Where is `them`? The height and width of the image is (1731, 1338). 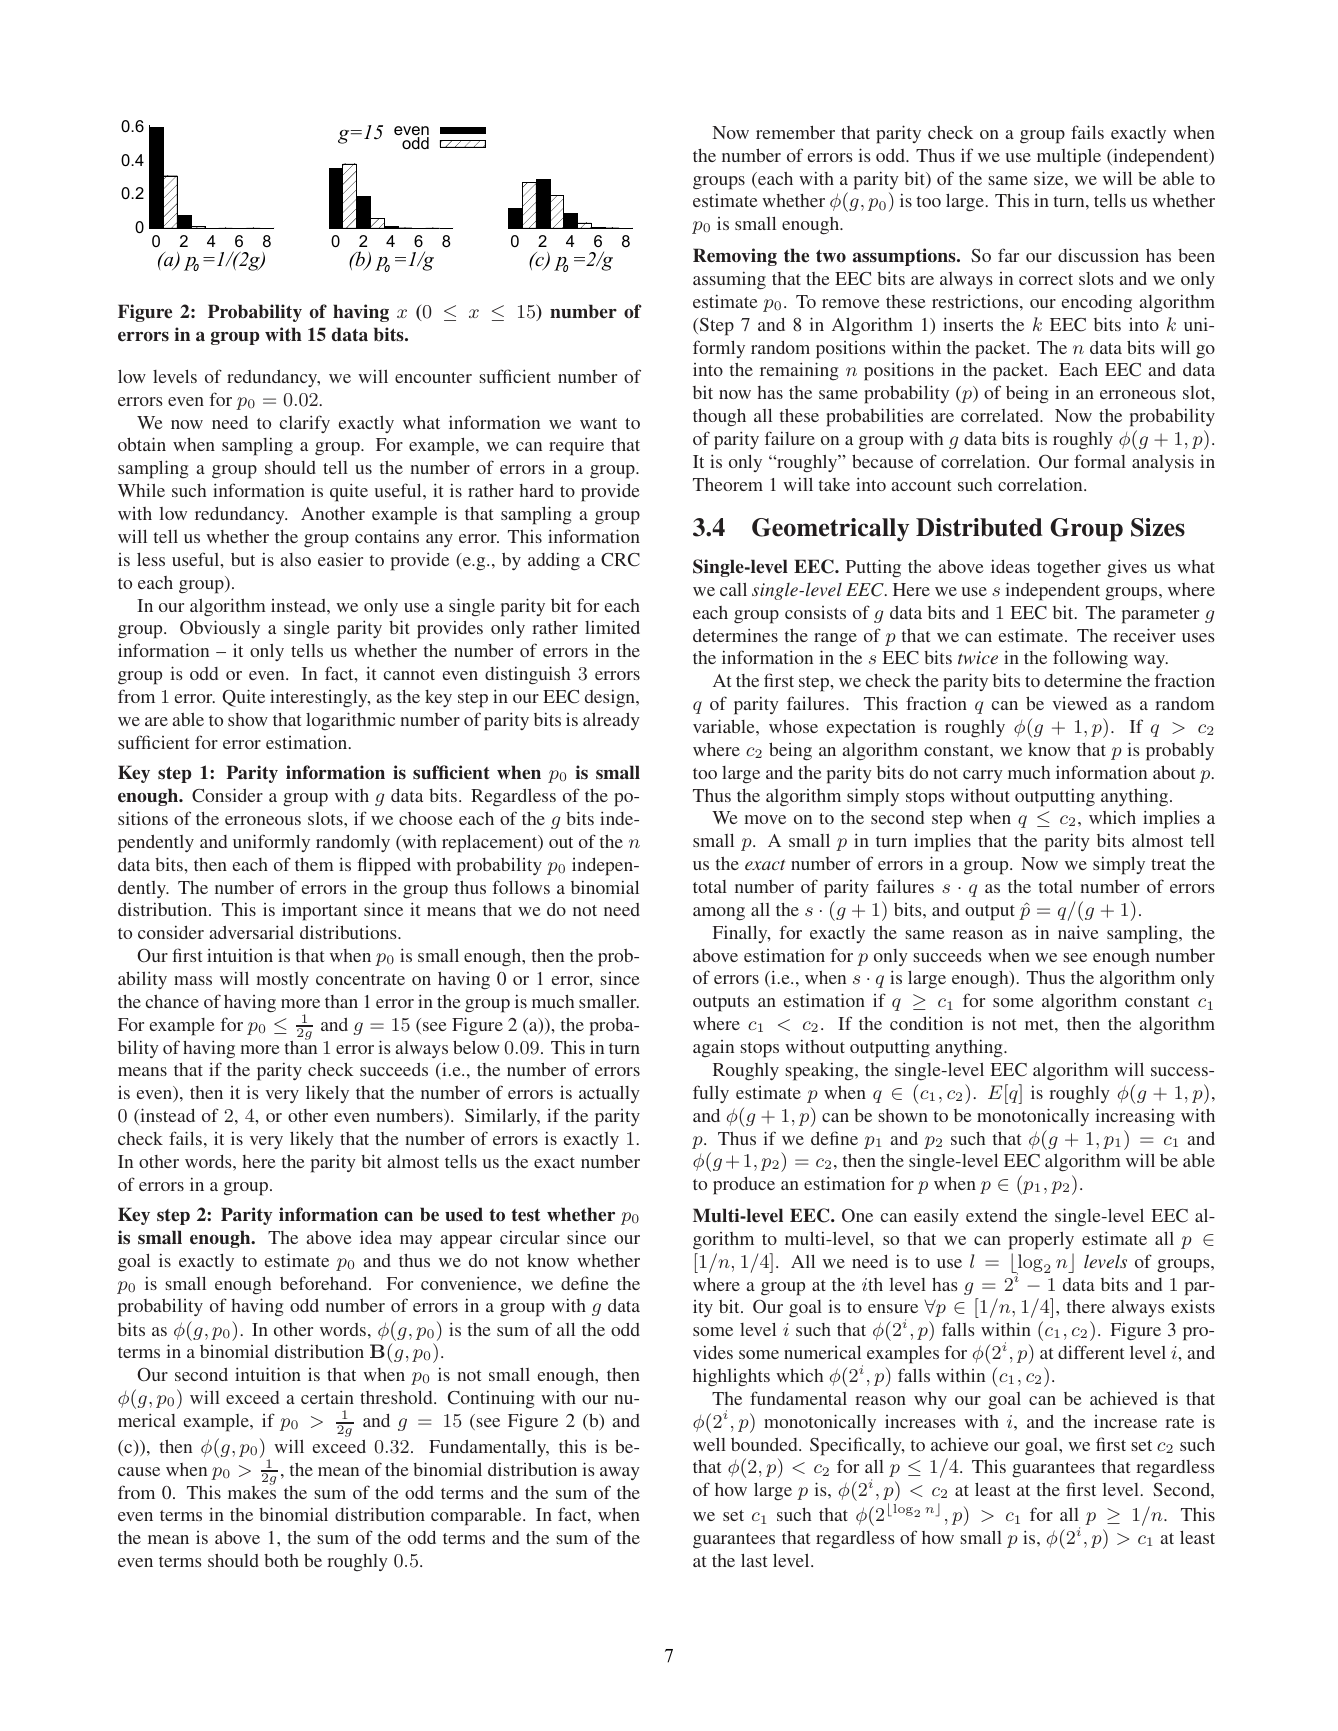
them is located at coordinates (314, 864).
